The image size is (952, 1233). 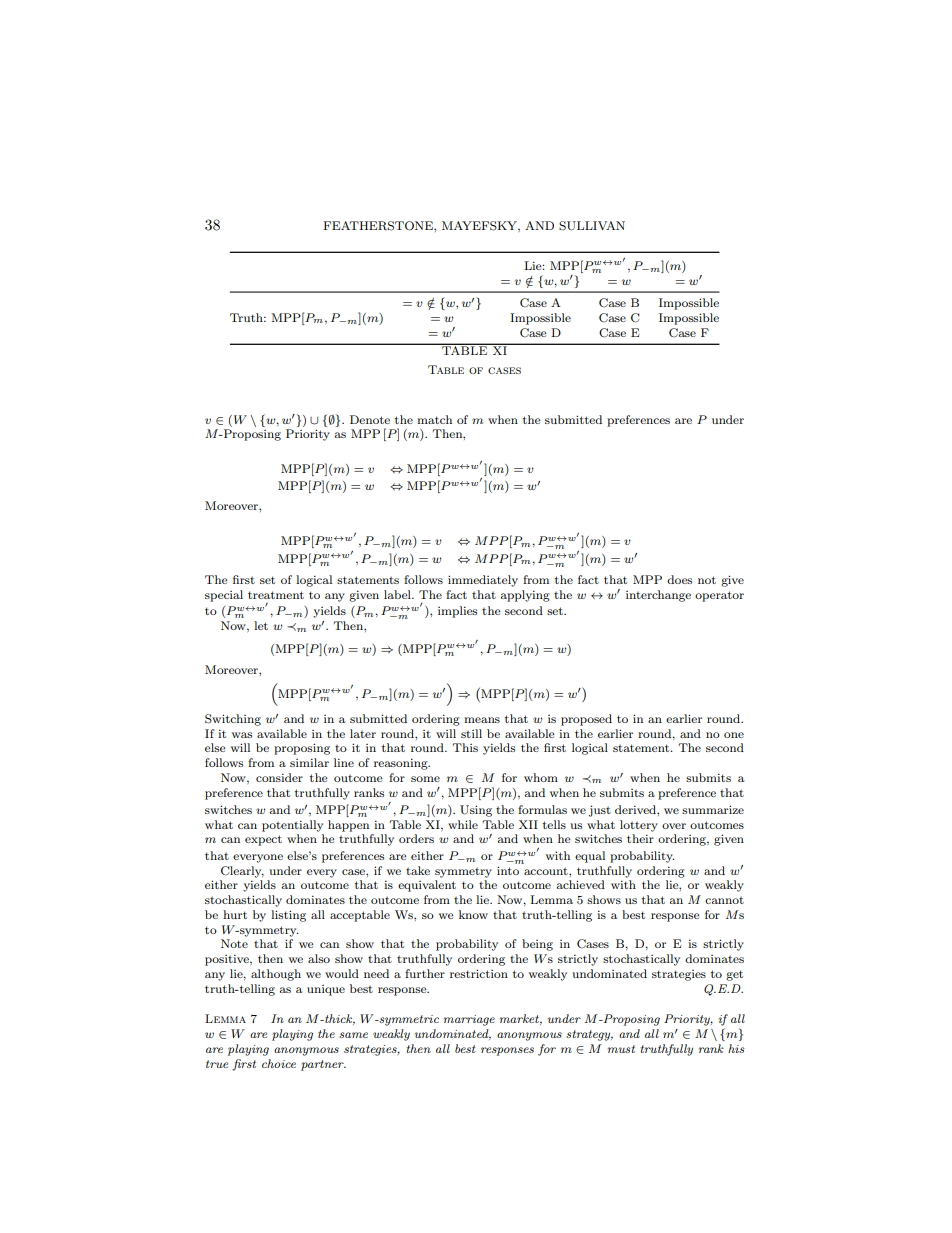 I want to click on immediately, so click(x=483, y=581).
